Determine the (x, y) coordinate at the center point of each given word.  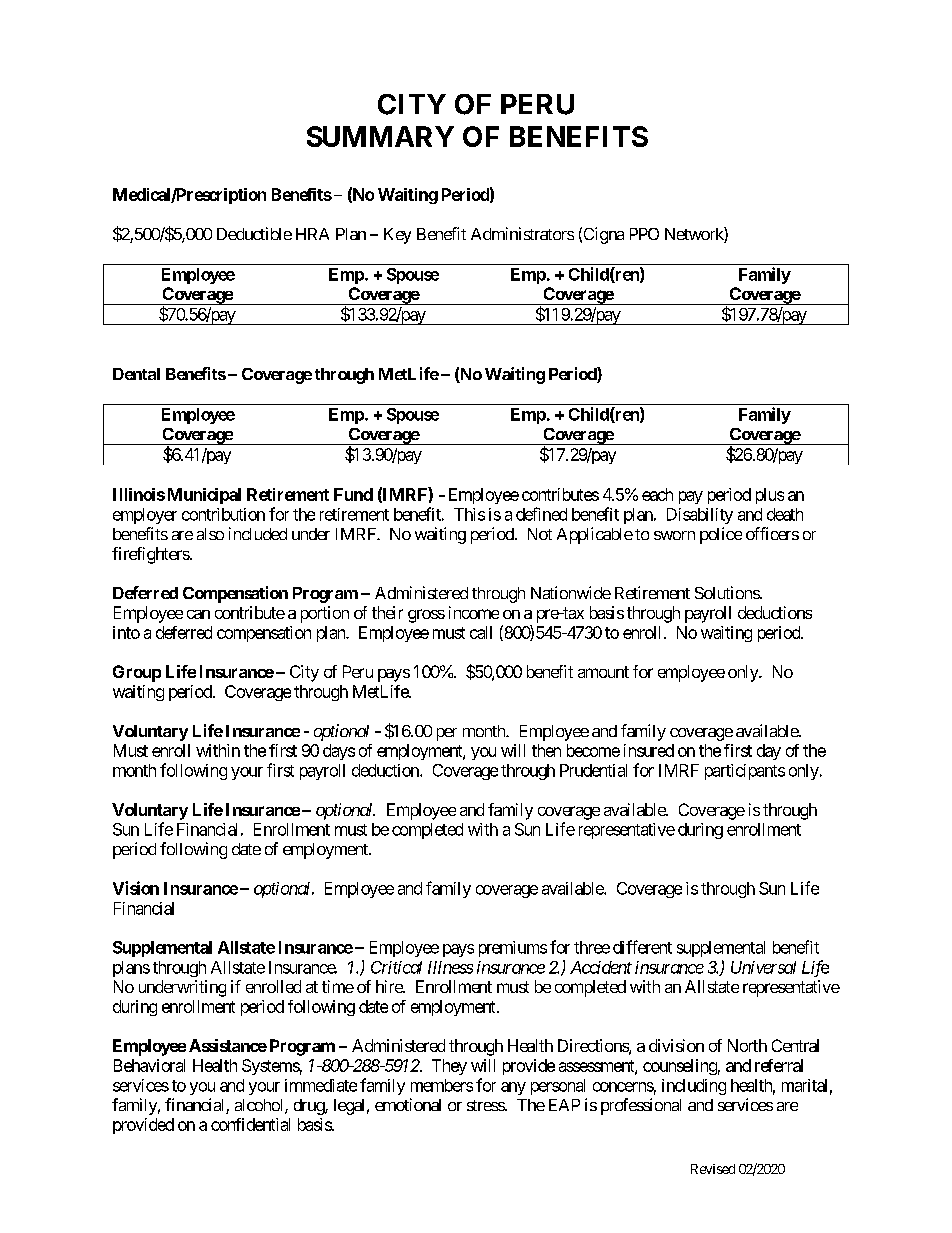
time (338, 986)
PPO (644, 234)
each (657, 494)
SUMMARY (380, 136)
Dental (136, 374)
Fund (353, 494)
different (642, 947)
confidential (250, 1124)
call (481, 632)
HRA (312, 234)
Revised (713, 1169)
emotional (408, 1104)
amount (603, 672)
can (198, 614)
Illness (450, 967)
